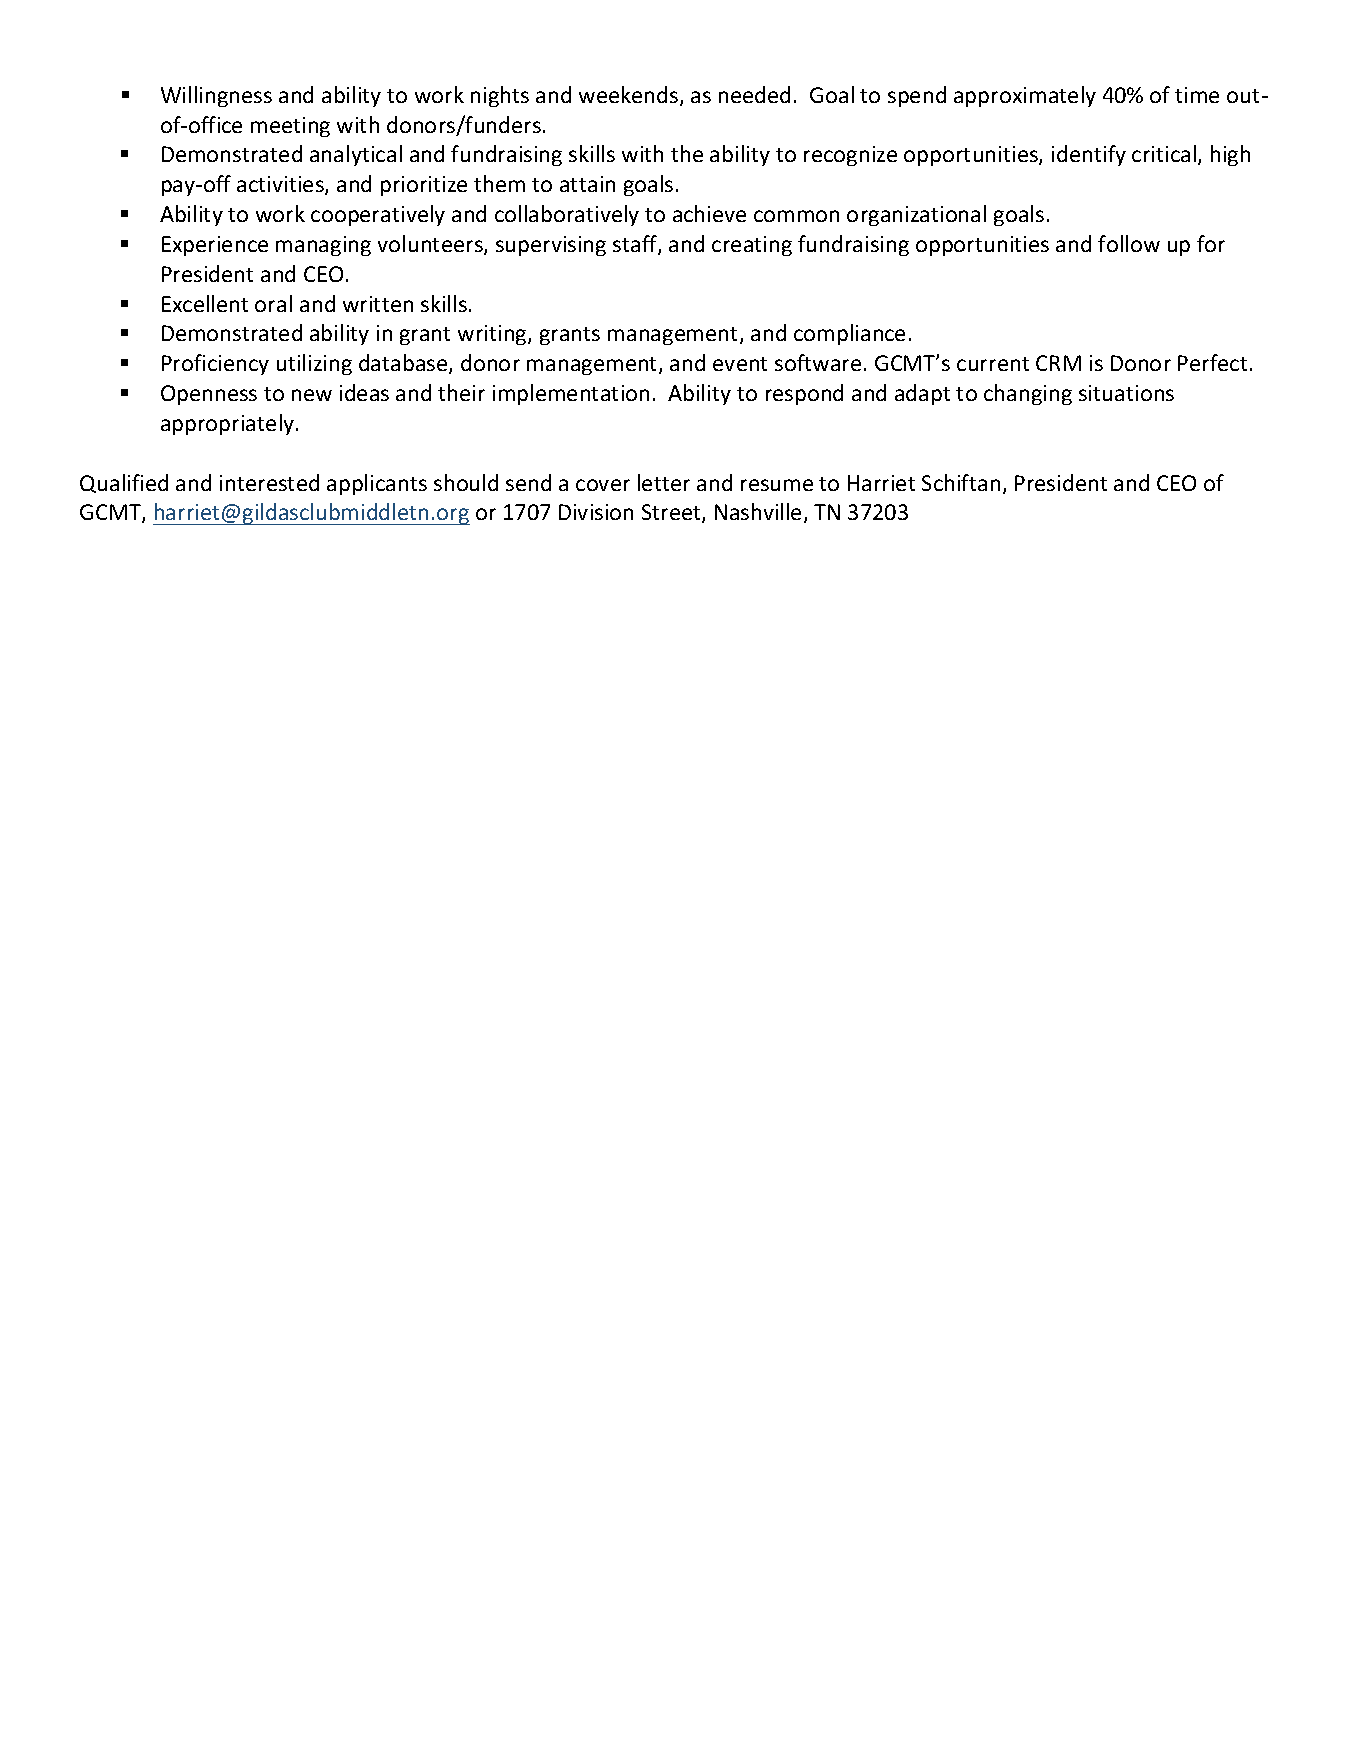  What do you see at coordinates (281, 185) in the document?
I see `activities` at bounding box center [281, 185].
